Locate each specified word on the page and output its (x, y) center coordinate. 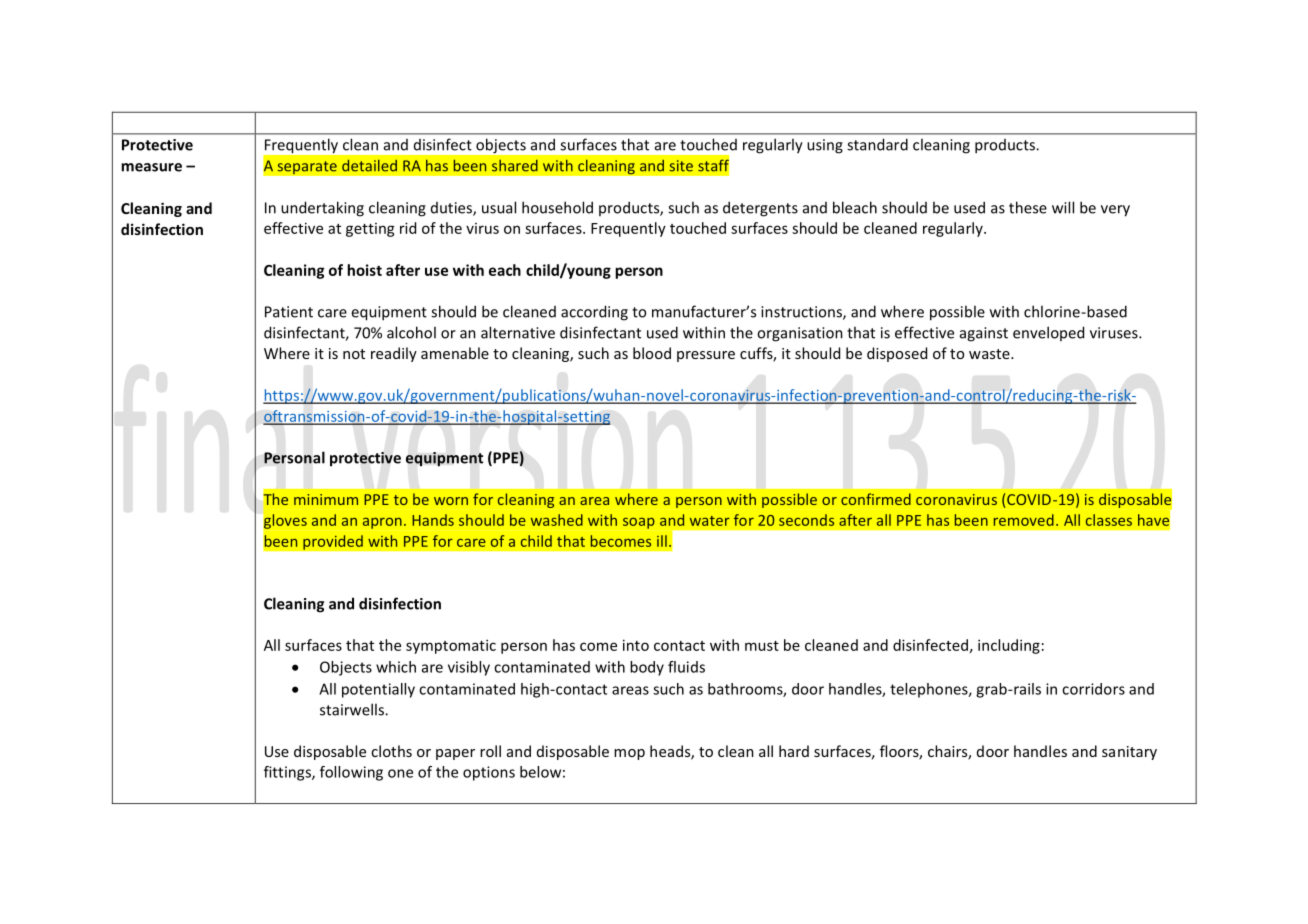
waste (990, 354)
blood (652, 353)
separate (307, 168)
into (636, 645)
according (594, 313)
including (1009, 646)
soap (639, 523)
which (396, 667)
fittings (288, 773)
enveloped (1048, 333)
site (681, 166)
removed (1024, 520)
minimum (326, 499)
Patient (289, 312)
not (354, 354)
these (1028, 207)
